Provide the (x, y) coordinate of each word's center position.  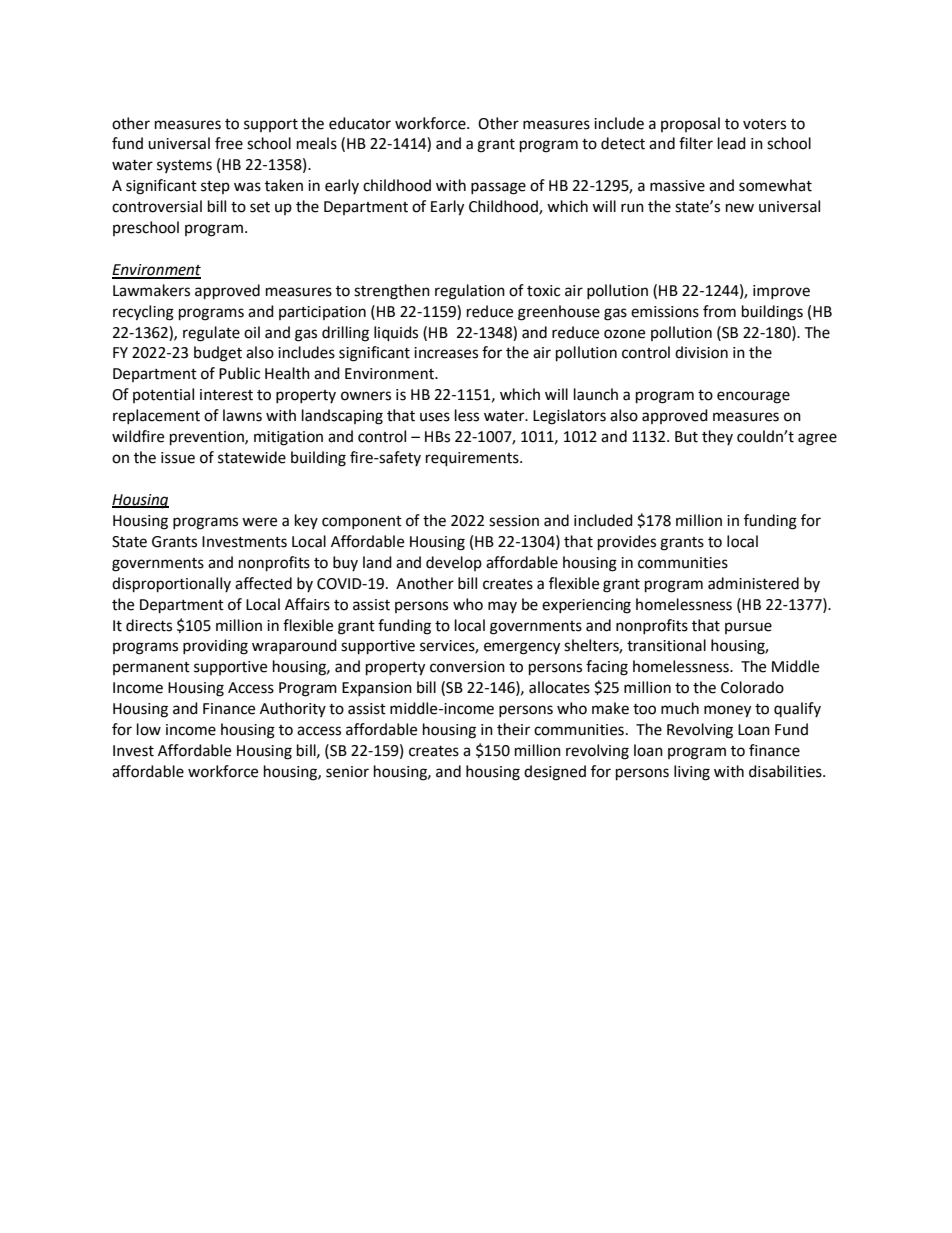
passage (498, 188)
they (717, 437)
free (229, 143)
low (149, 729)
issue (178, 458)
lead (732, 143)
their (513, 729)
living (692, 773)
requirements (473, 459)
